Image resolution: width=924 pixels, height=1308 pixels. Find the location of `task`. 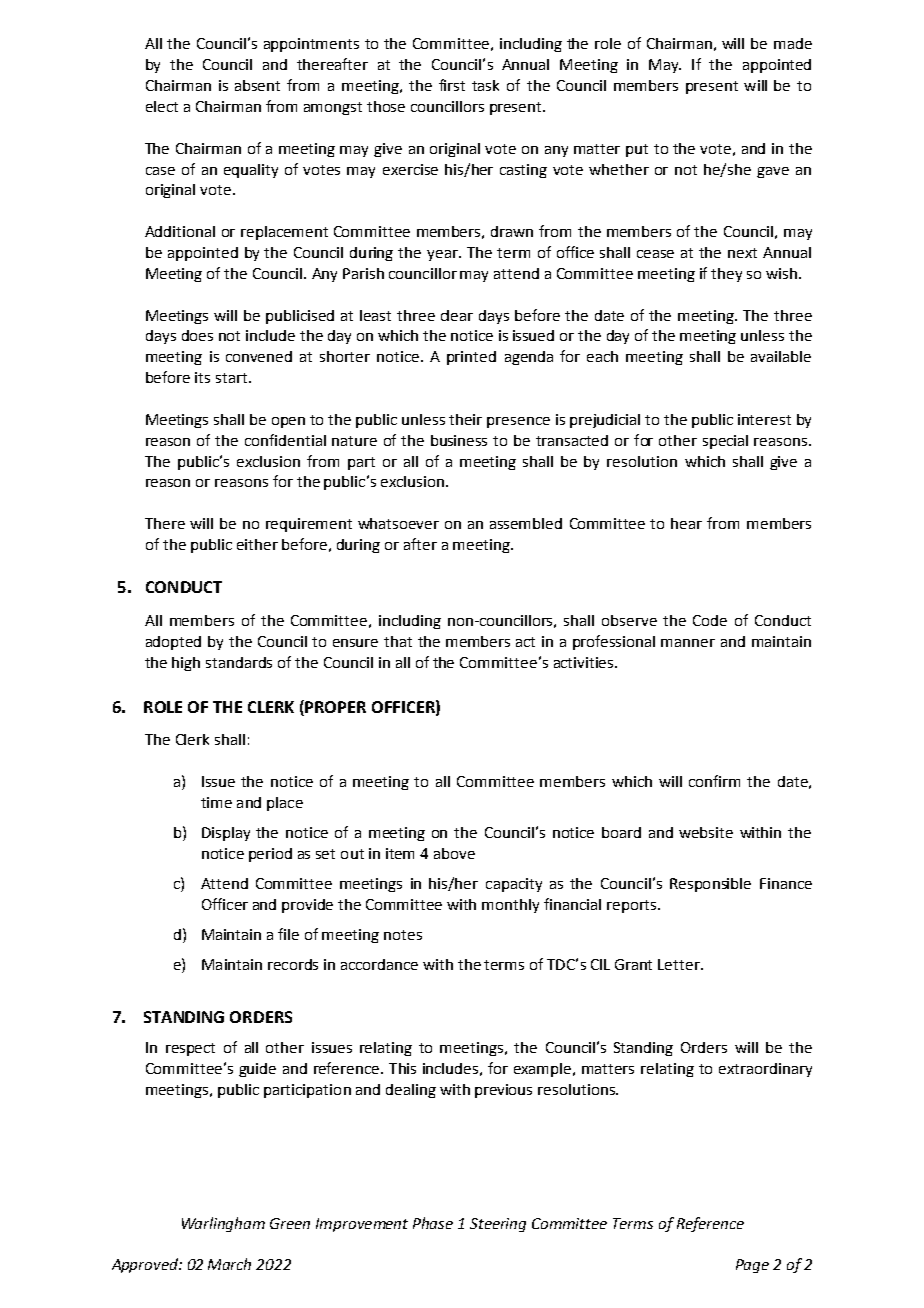

task is located at coordinates (485, 85).
